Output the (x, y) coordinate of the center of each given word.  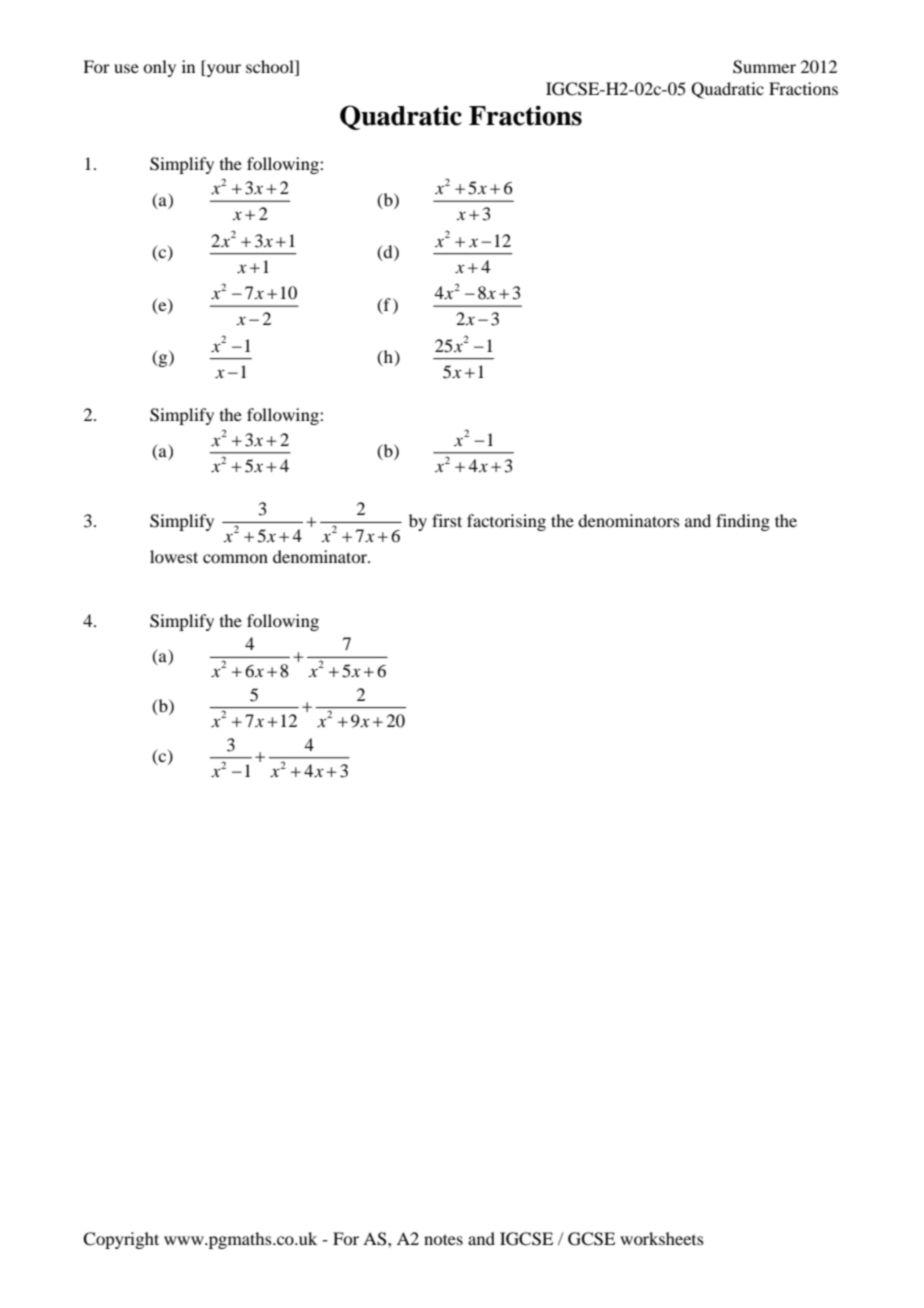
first (447, 520)
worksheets (662, 1238)
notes (443, 1239)
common (235, 558)
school (271, 68)
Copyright (121, 1240)
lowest (174, 556)
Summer (764, 67)
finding (743, 522)
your (223, 70)
